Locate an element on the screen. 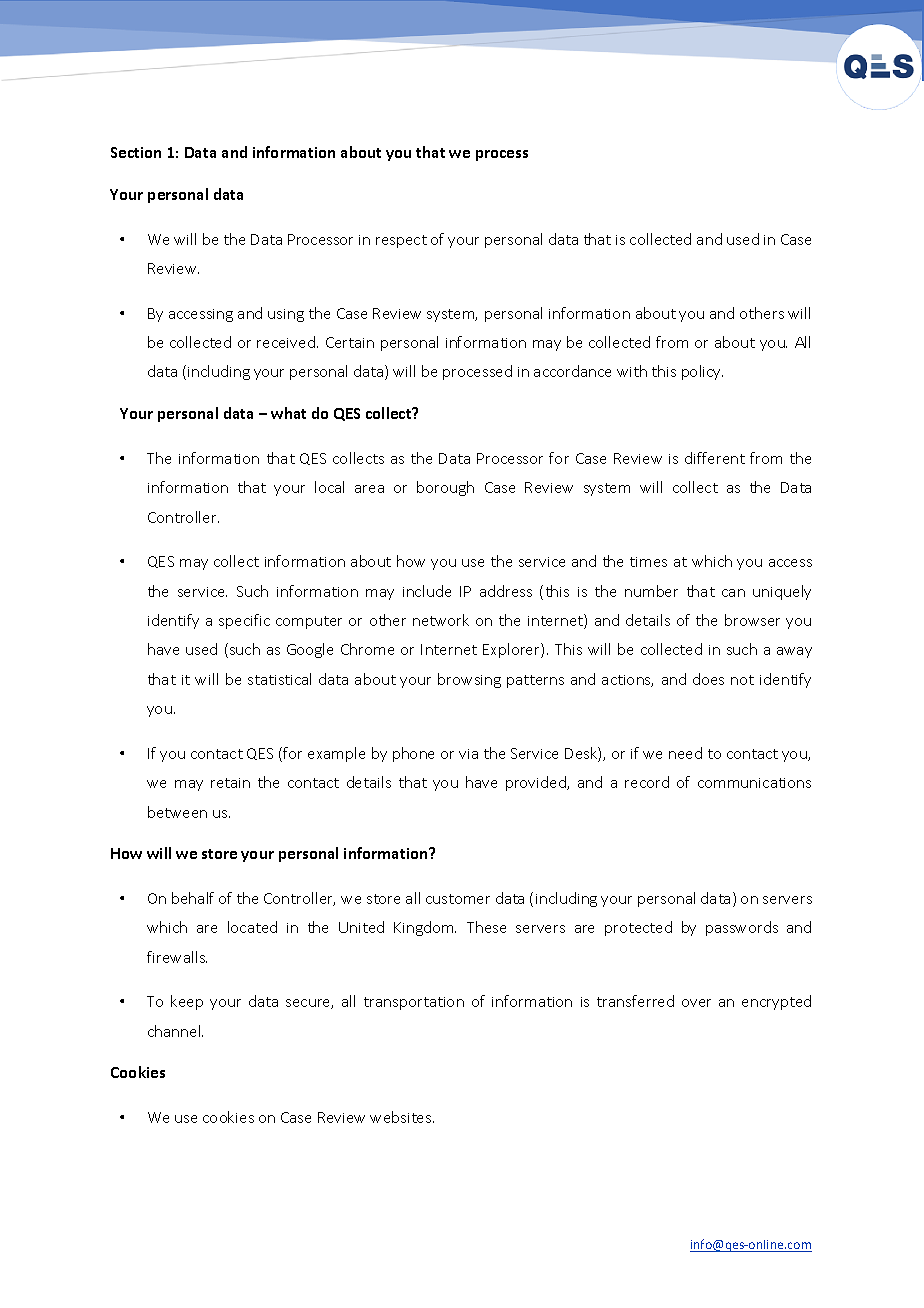  network is located at coordinates (441, 620).
